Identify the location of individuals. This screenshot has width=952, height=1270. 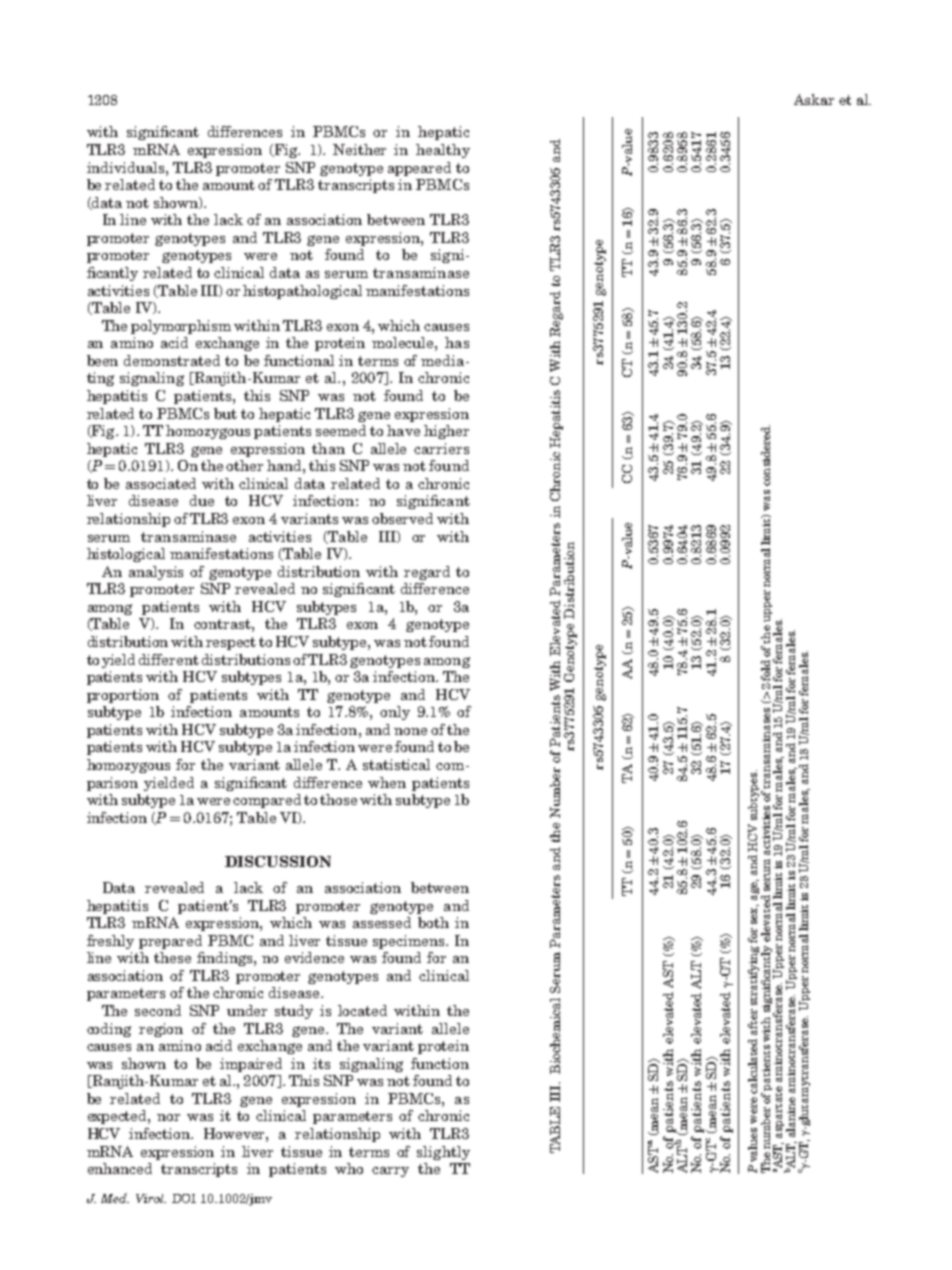
(127, 167).
